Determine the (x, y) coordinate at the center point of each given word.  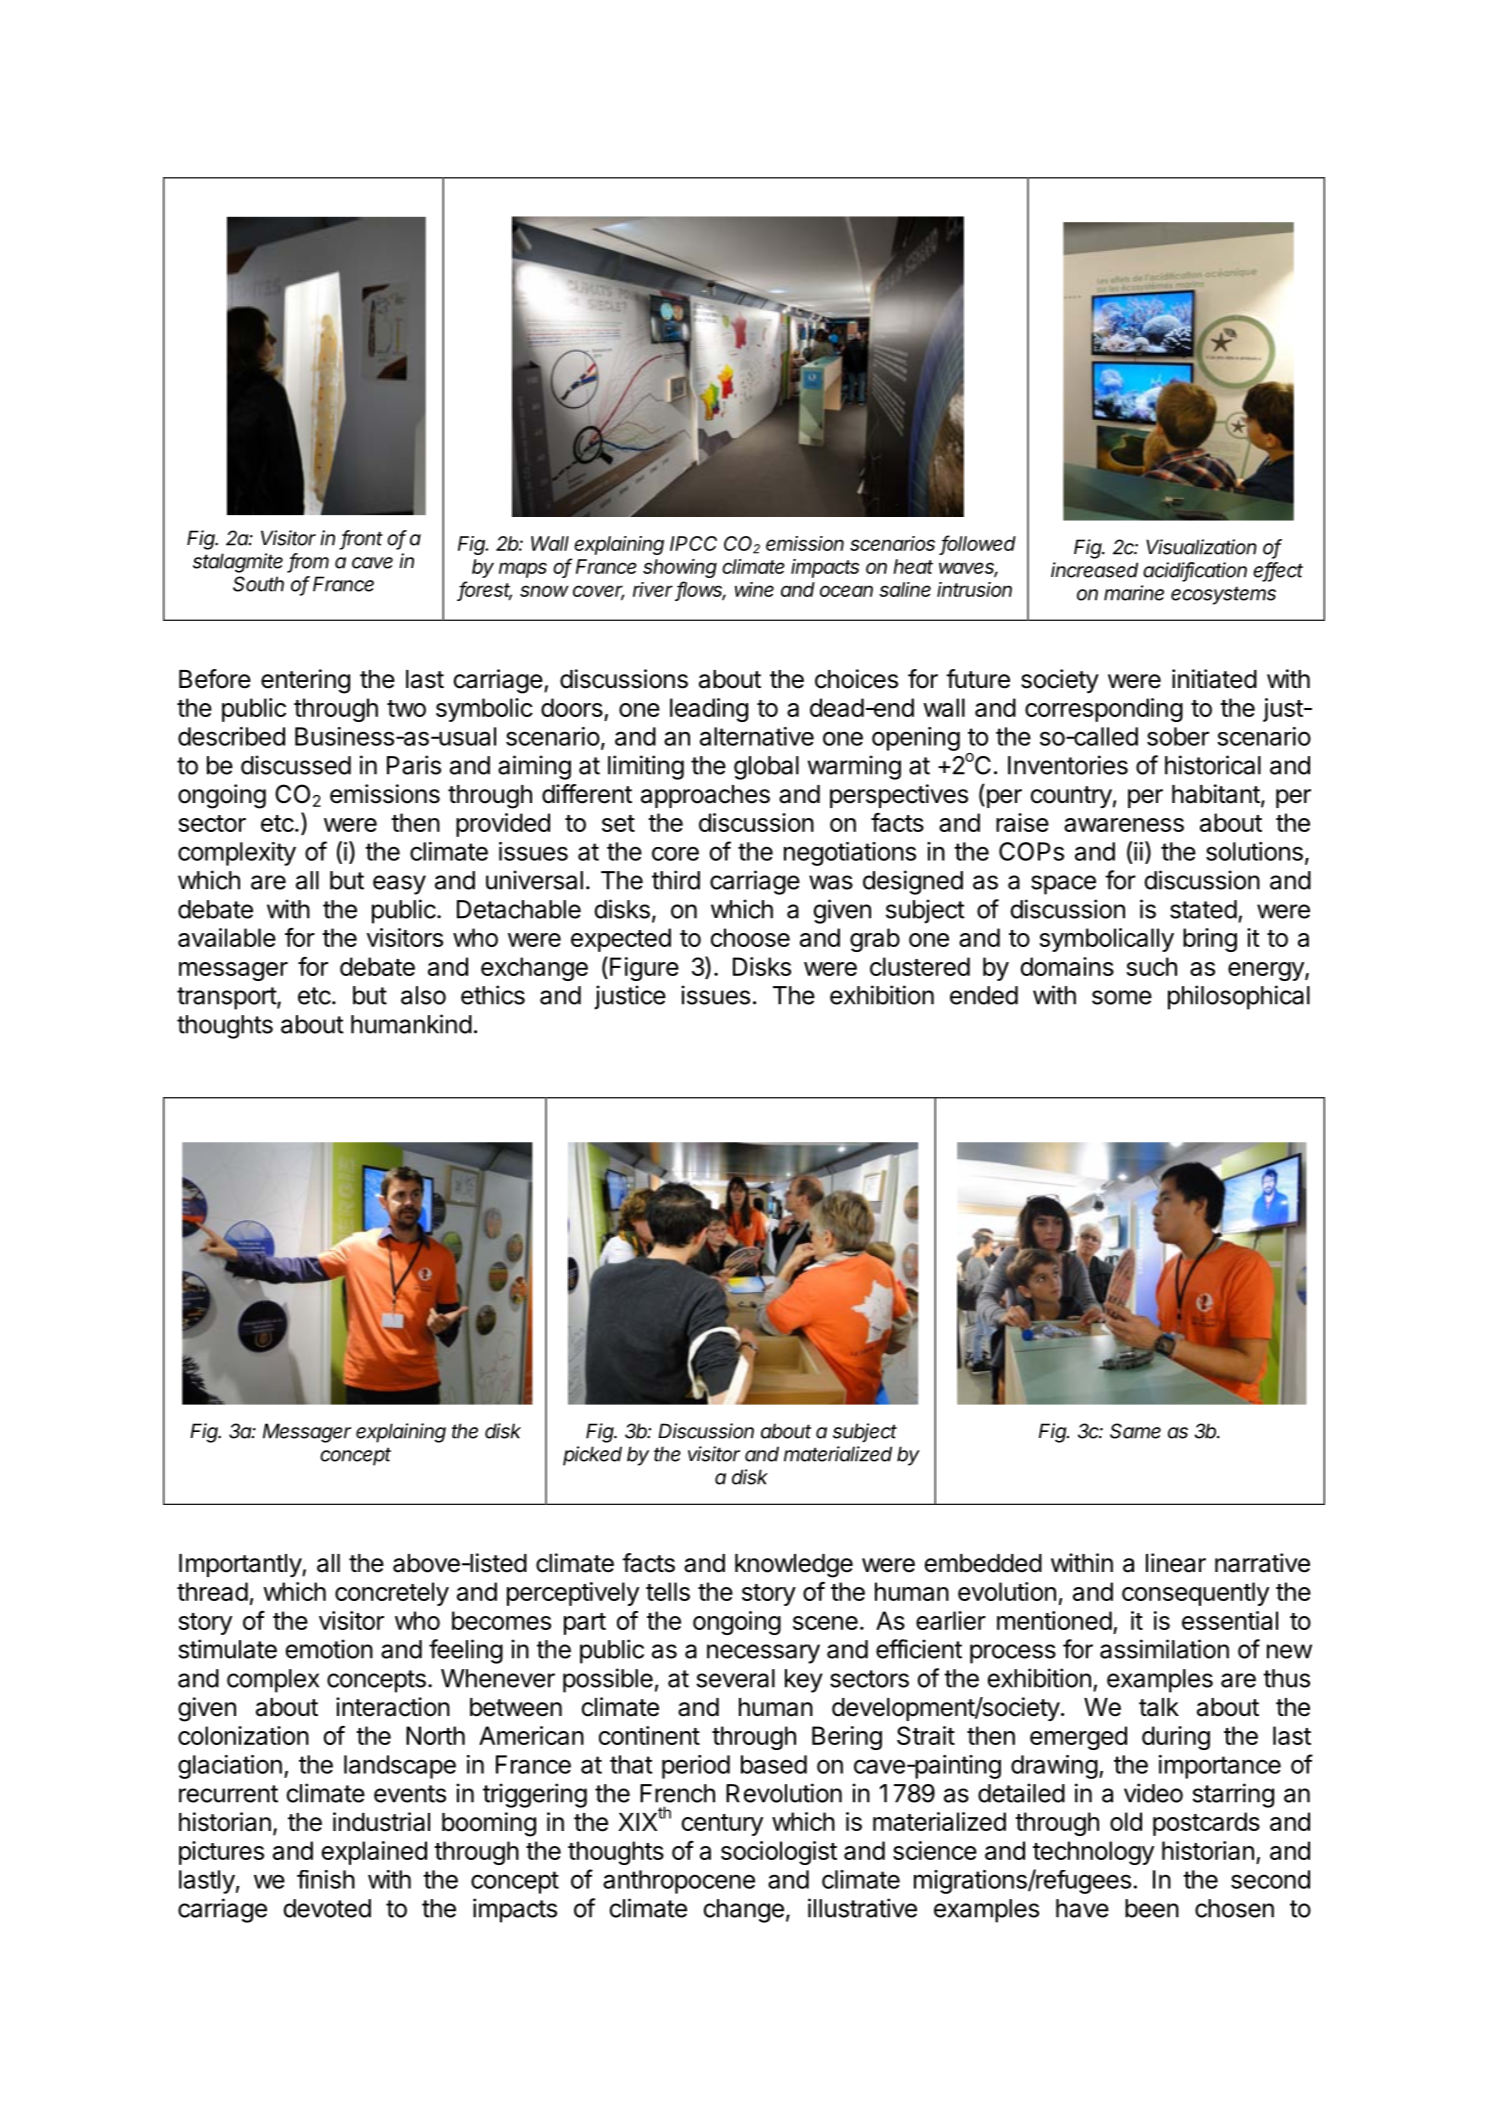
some (1122, 997)
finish (326, 1879)
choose (750, 937)
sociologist (779, 1853)
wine (754, 589)
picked (592, 1456)
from (309, 562)
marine (1134, 593)
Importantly (241, 1565)
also (423, 995)
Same (1135, 1431)
